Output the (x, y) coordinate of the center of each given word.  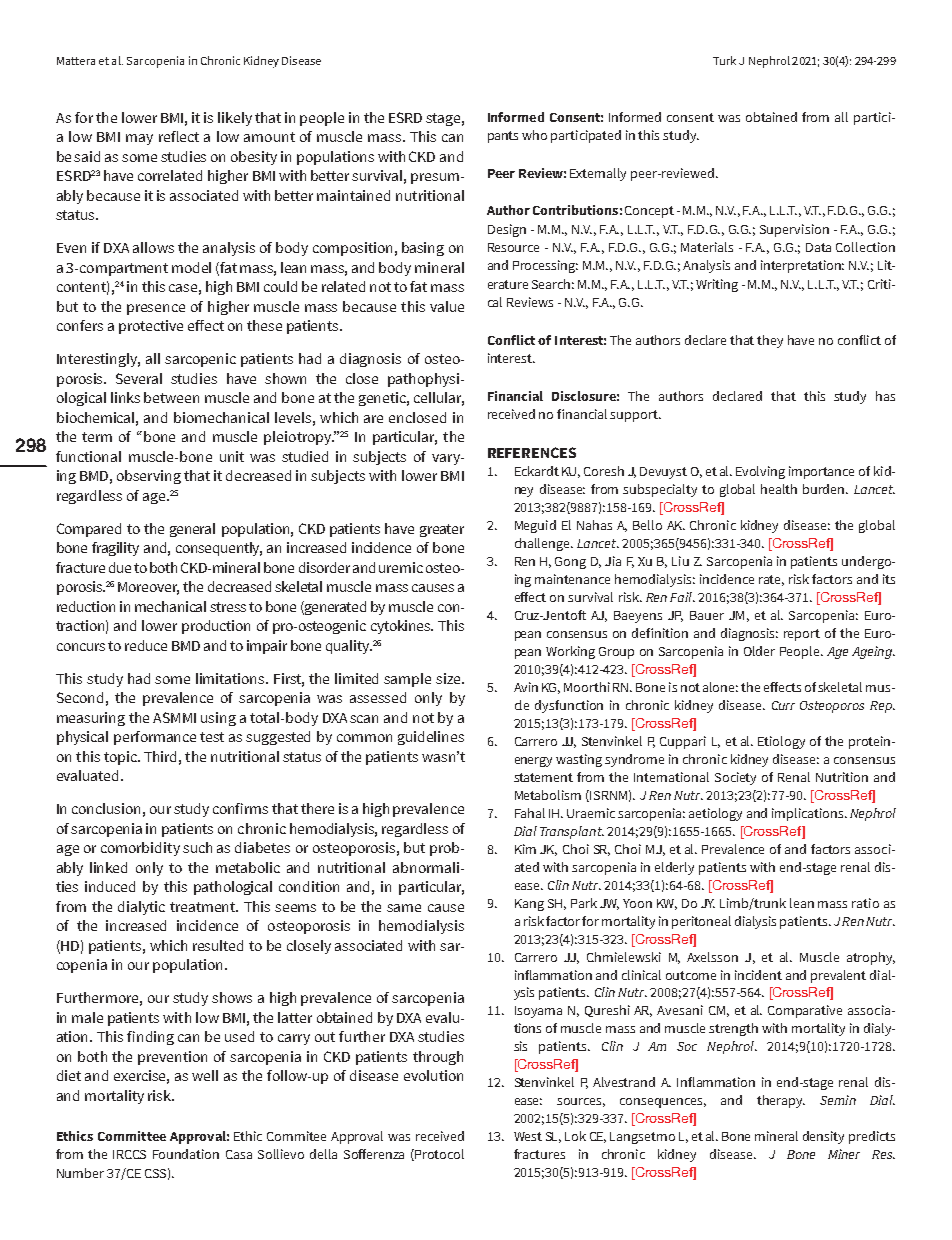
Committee (132, 1136)
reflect (179, 136)
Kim (525, 849)
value (447, 306)
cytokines (402, 627)
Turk (724, 60)
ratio (865, 903)
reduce (146, 645)
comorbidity (140, 849)
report (802, 635)
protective (151, 327)
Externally (598, 174)
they (770, 341)
